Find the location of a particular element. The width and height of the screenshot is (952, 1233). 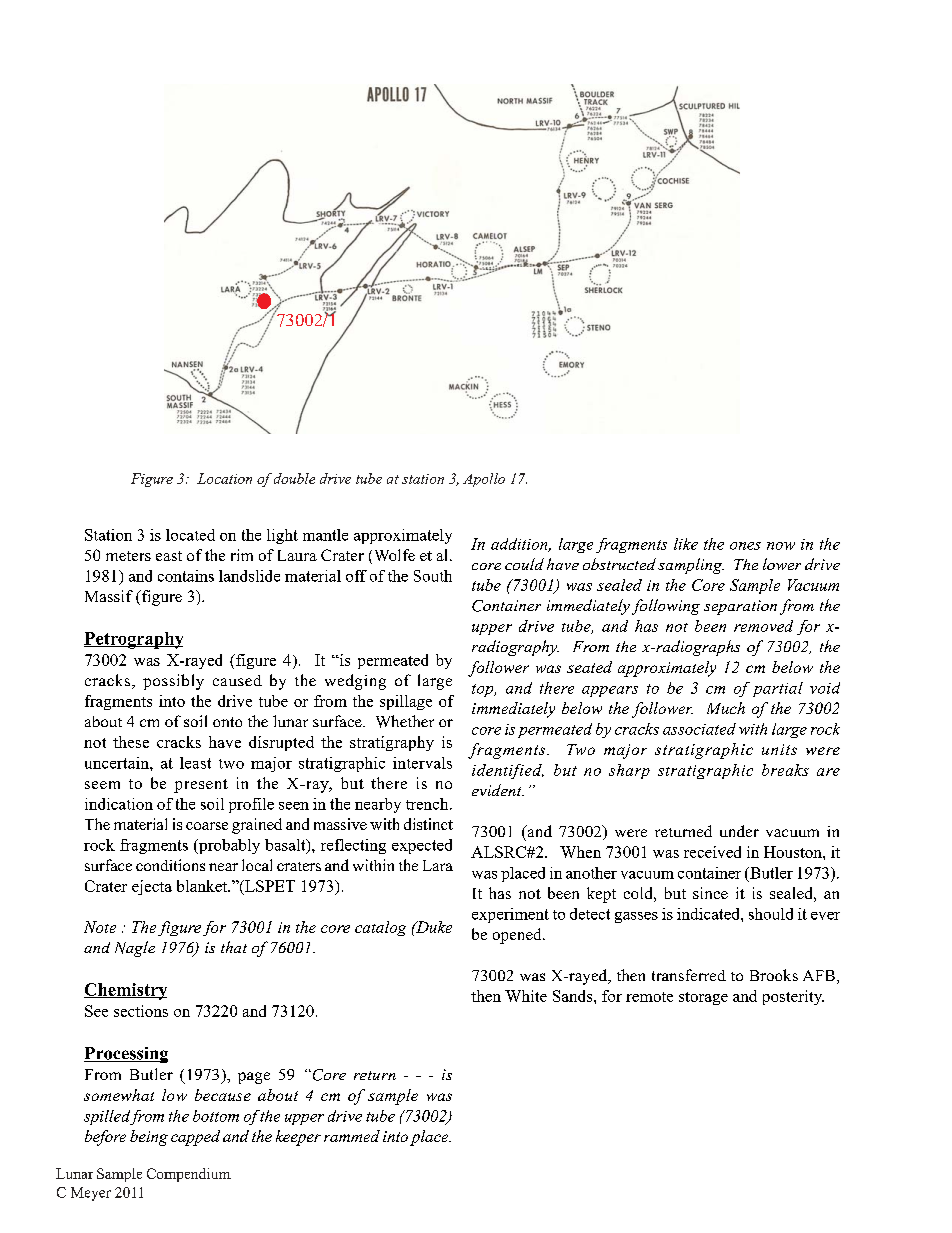

Compendium is located at coordinates (189, 1175).
